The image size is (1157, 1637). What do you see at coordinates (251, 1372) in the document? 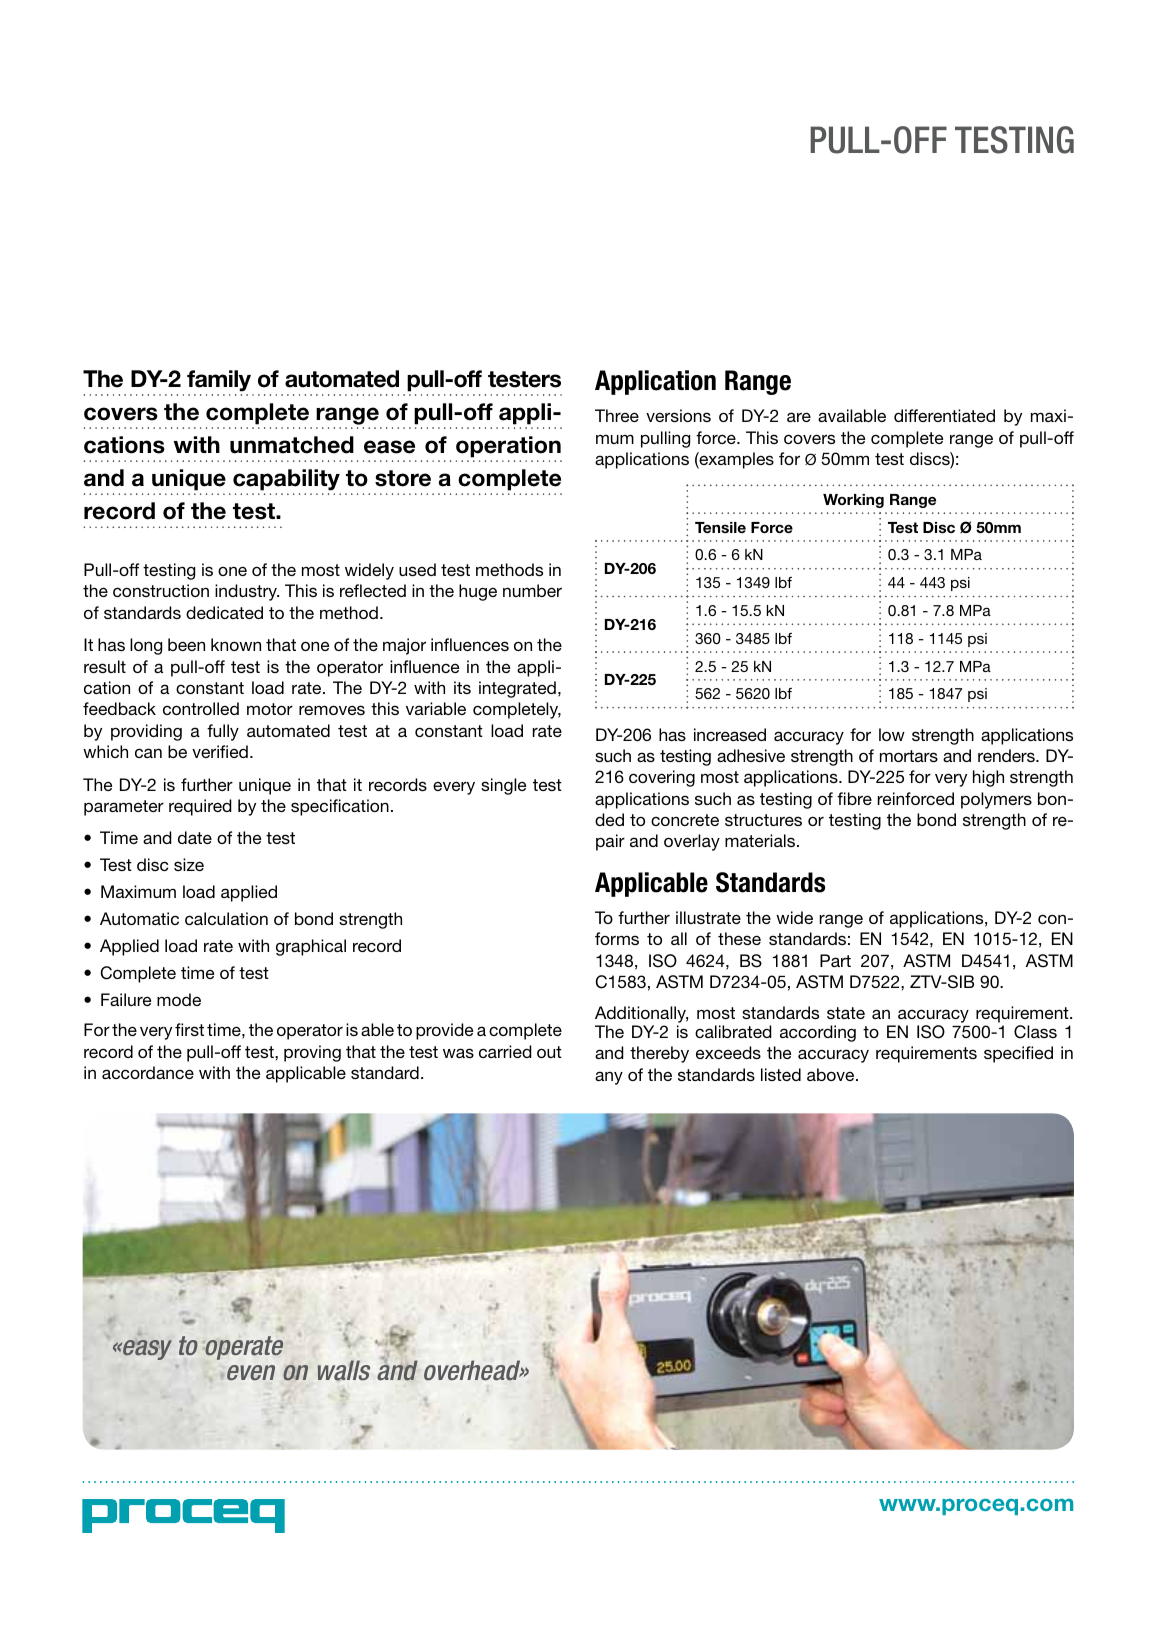
I see `even` at bounding box center [251, 1372].
